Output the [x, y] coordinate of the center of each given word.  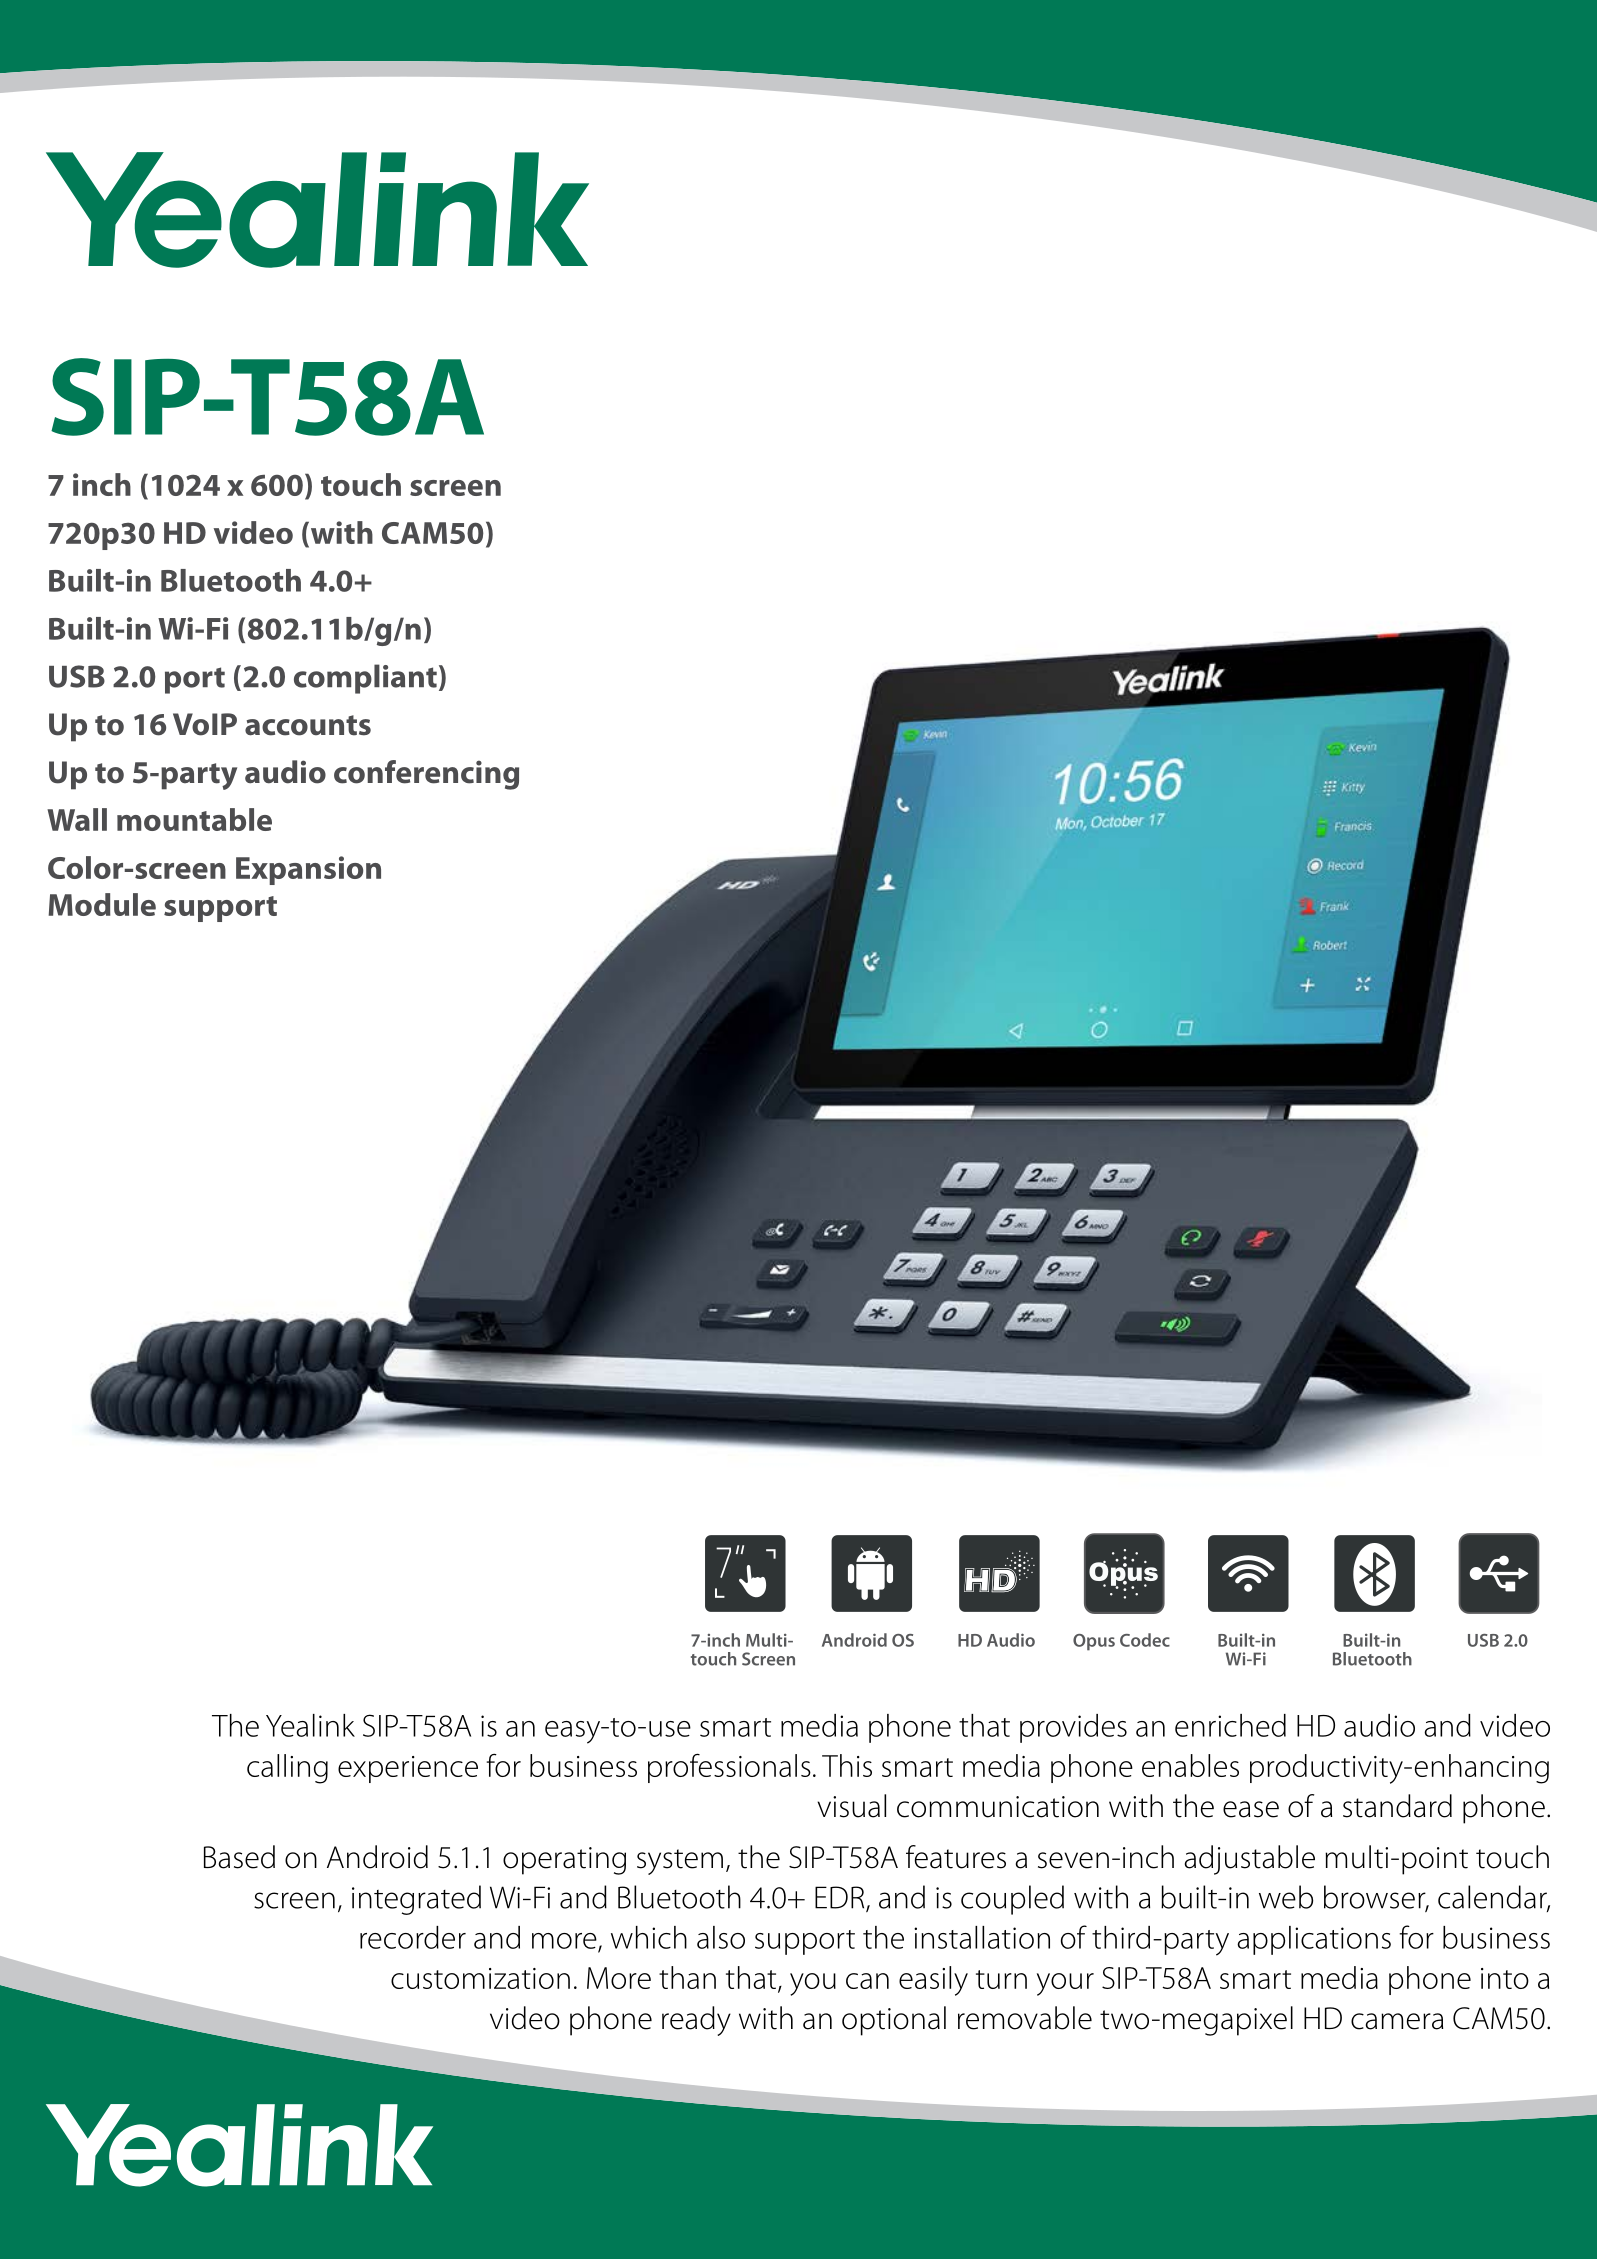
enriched [1230, 1725]
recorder [413, 1937]
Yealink [310, 1725]
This [847, 1765]
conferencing [426, 775]
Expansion [308, 870]
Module [102, 904]
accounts [308, 725]
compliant [365, 679]
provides [1073, 1728]
